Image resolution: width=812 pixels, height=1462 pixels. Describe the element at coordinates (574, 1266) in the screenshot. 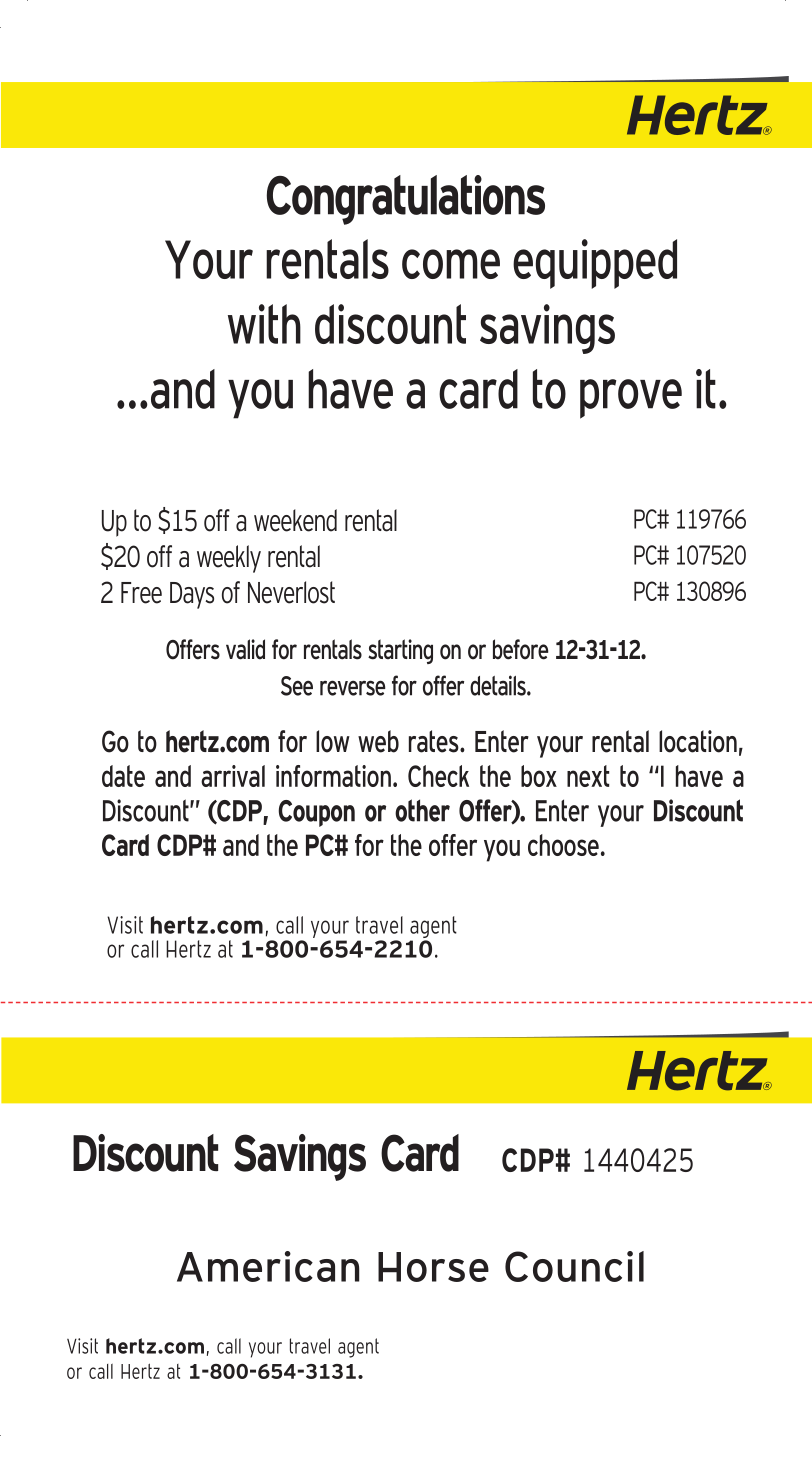

I see `Council` at that location.
